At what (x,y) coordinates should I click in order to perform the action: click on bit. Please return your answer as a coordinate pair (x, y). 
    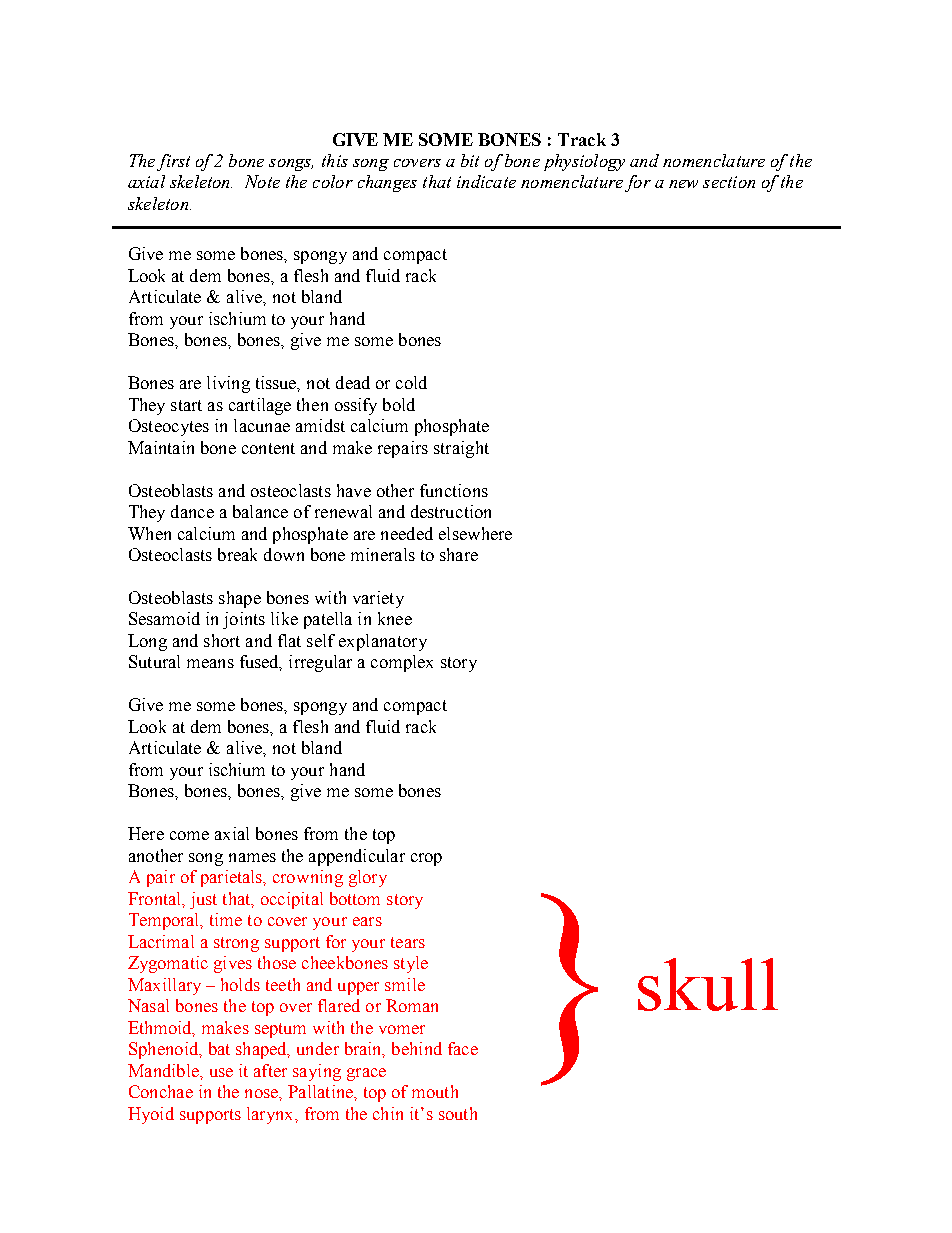
    Looking at the image, I should click on (470, 160).
